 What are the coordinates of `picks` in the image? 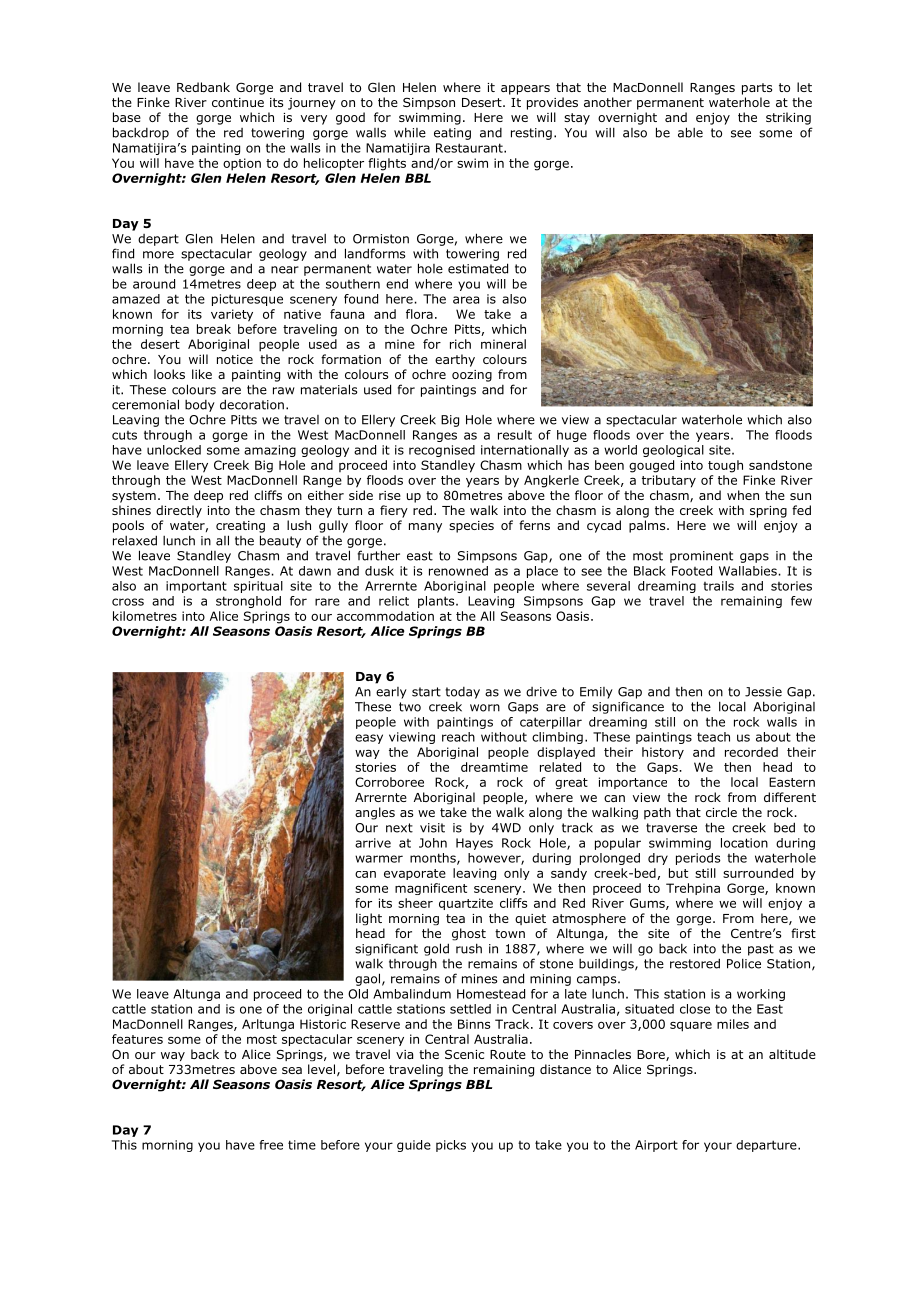 It's located at (451, 1146).
